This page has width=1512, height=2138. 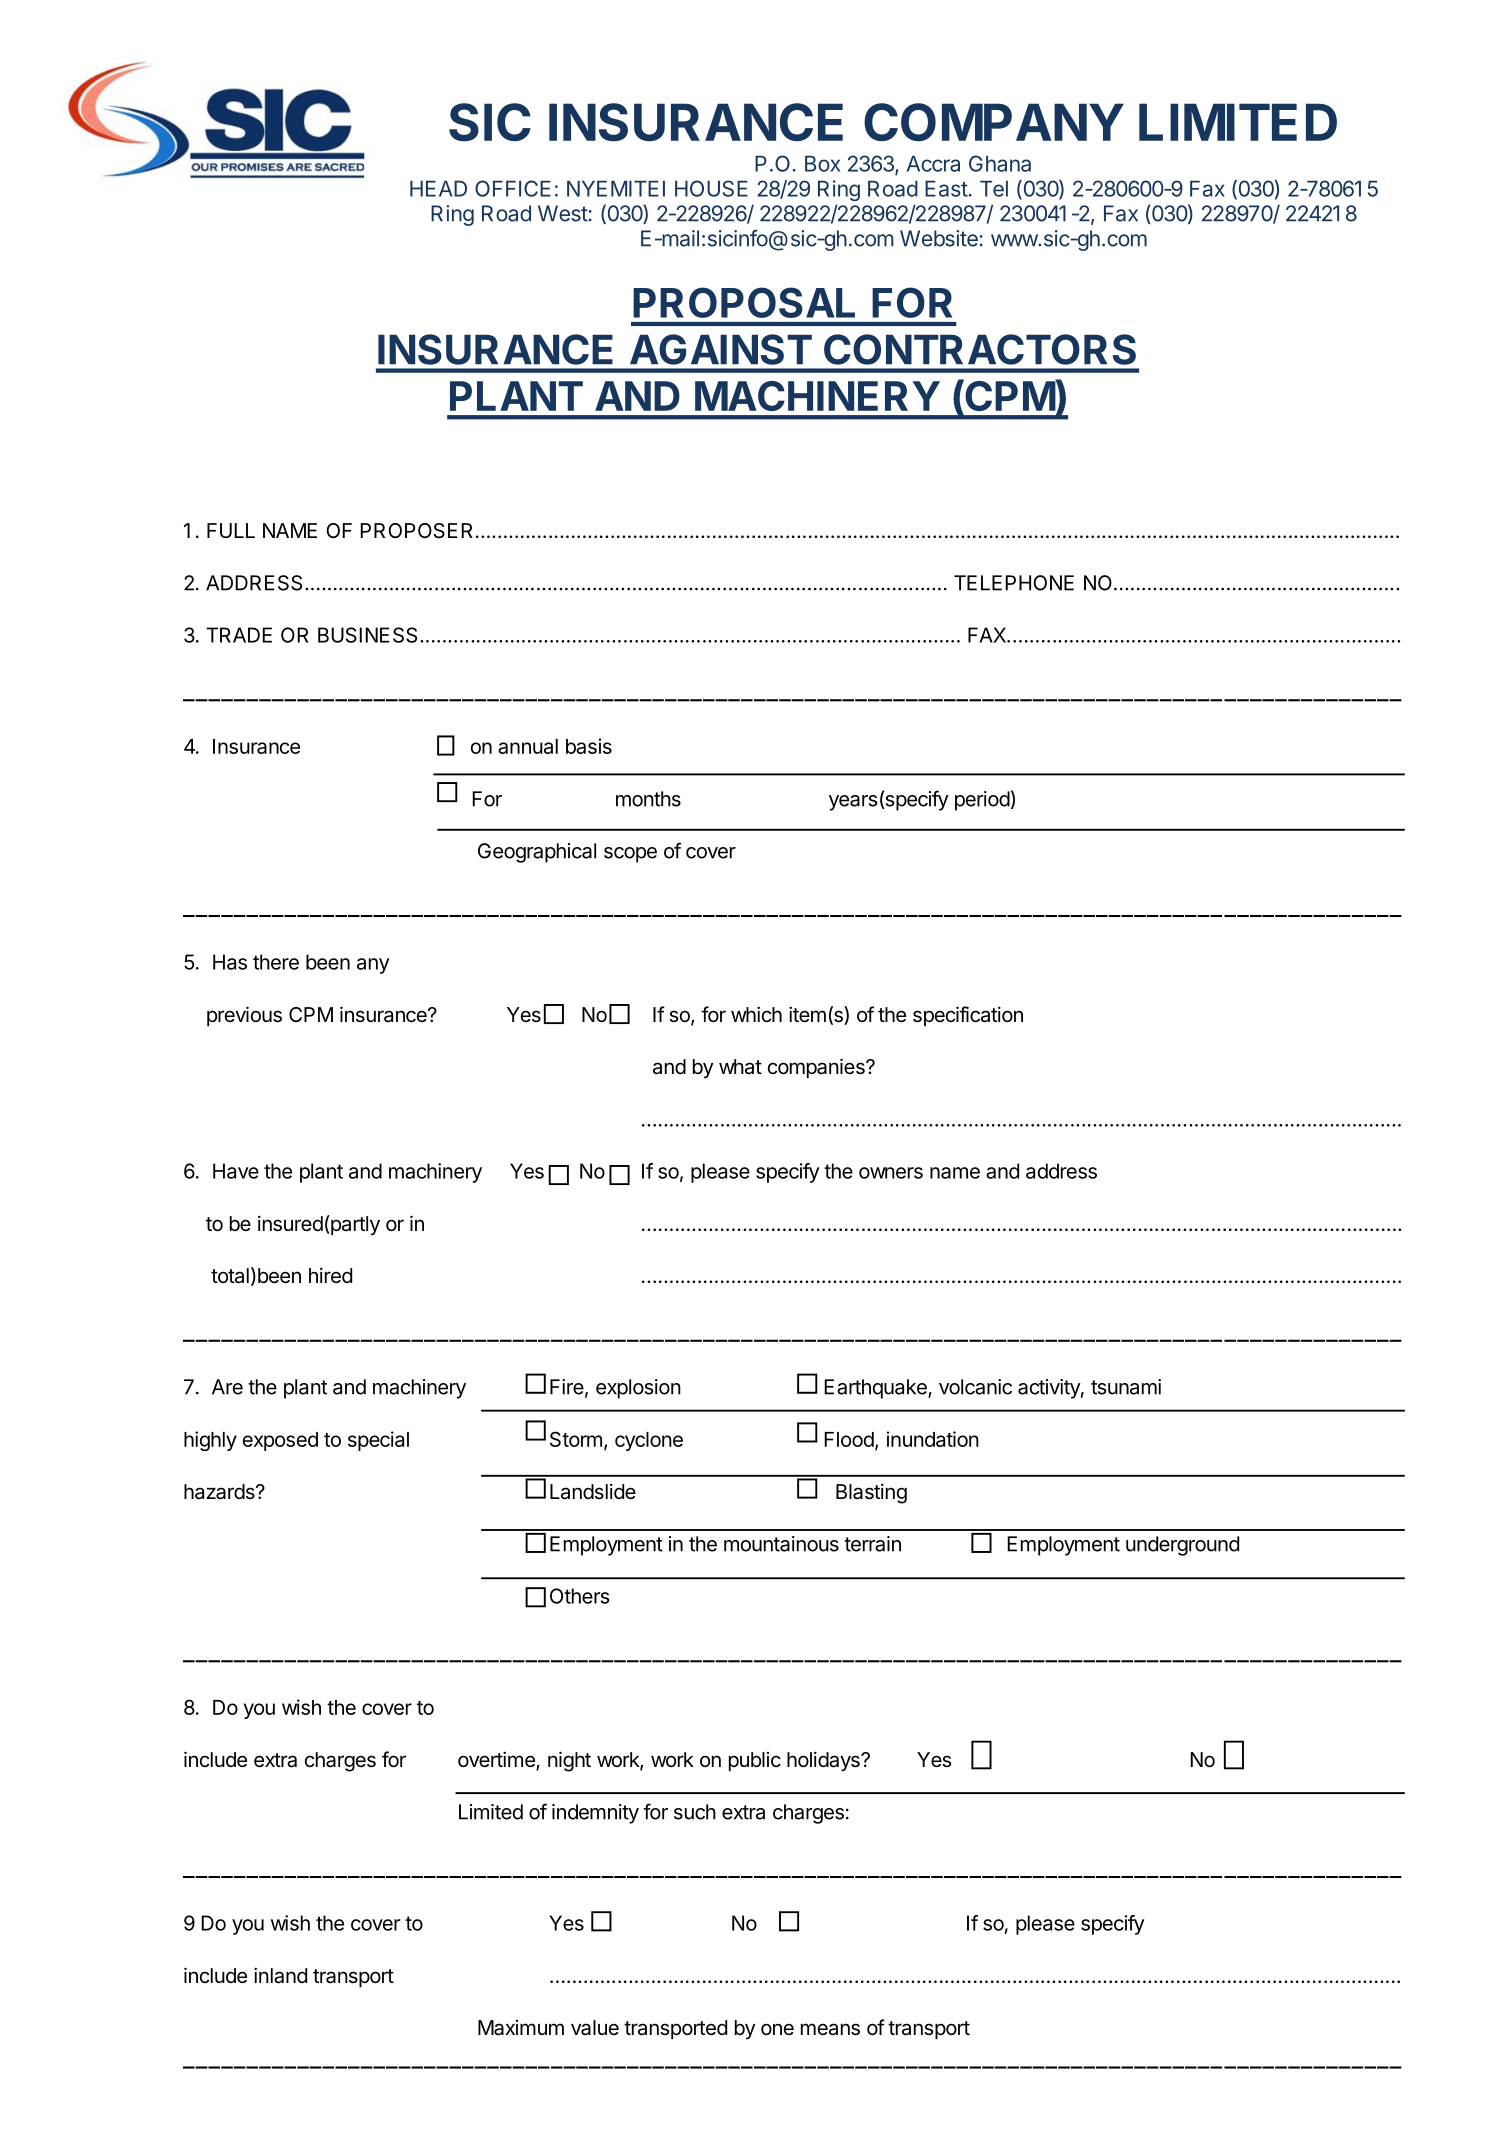 I want to click on HOUSE, so click(x=711, y=188).
